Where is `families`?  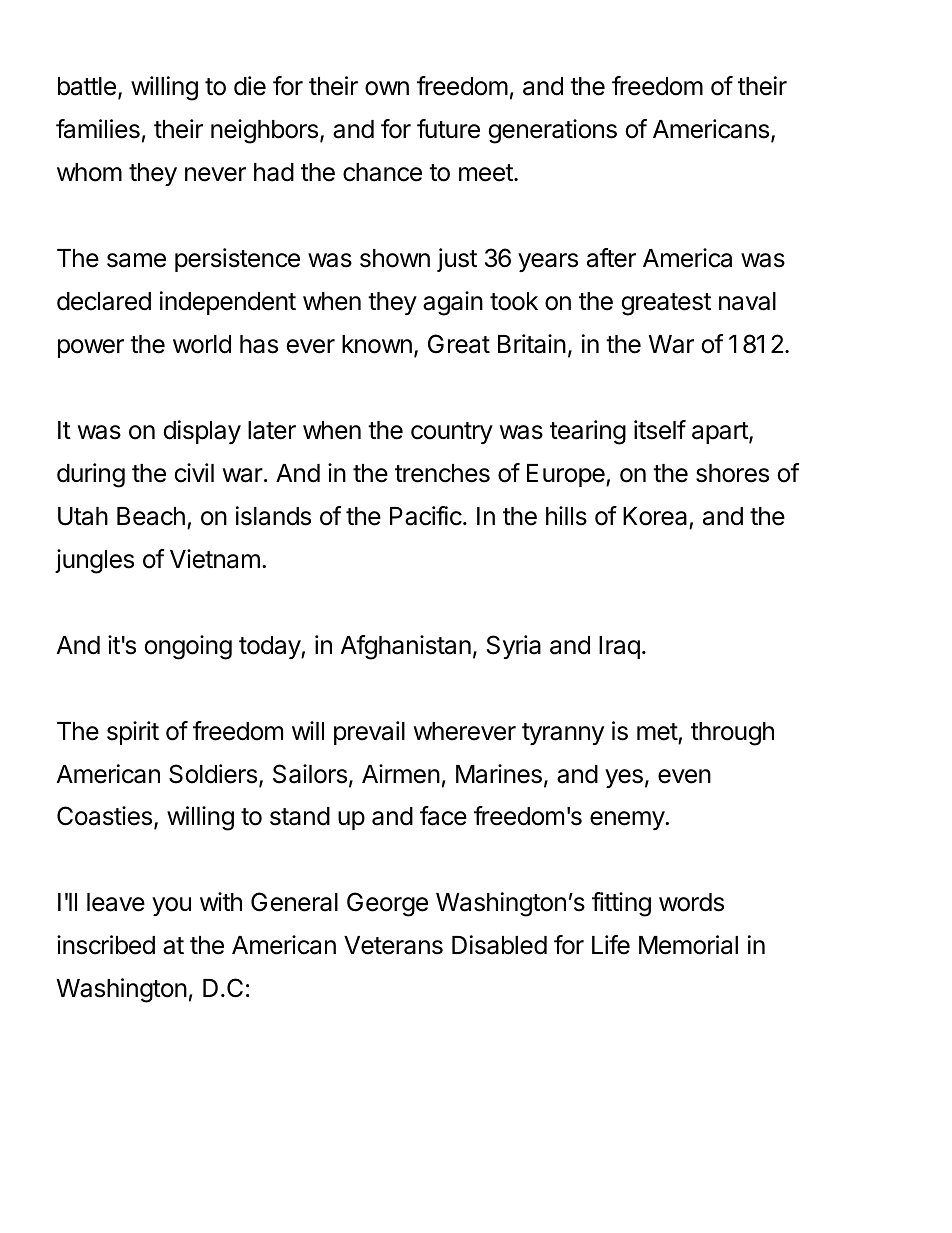
families is located at coordinates (98, 129).
